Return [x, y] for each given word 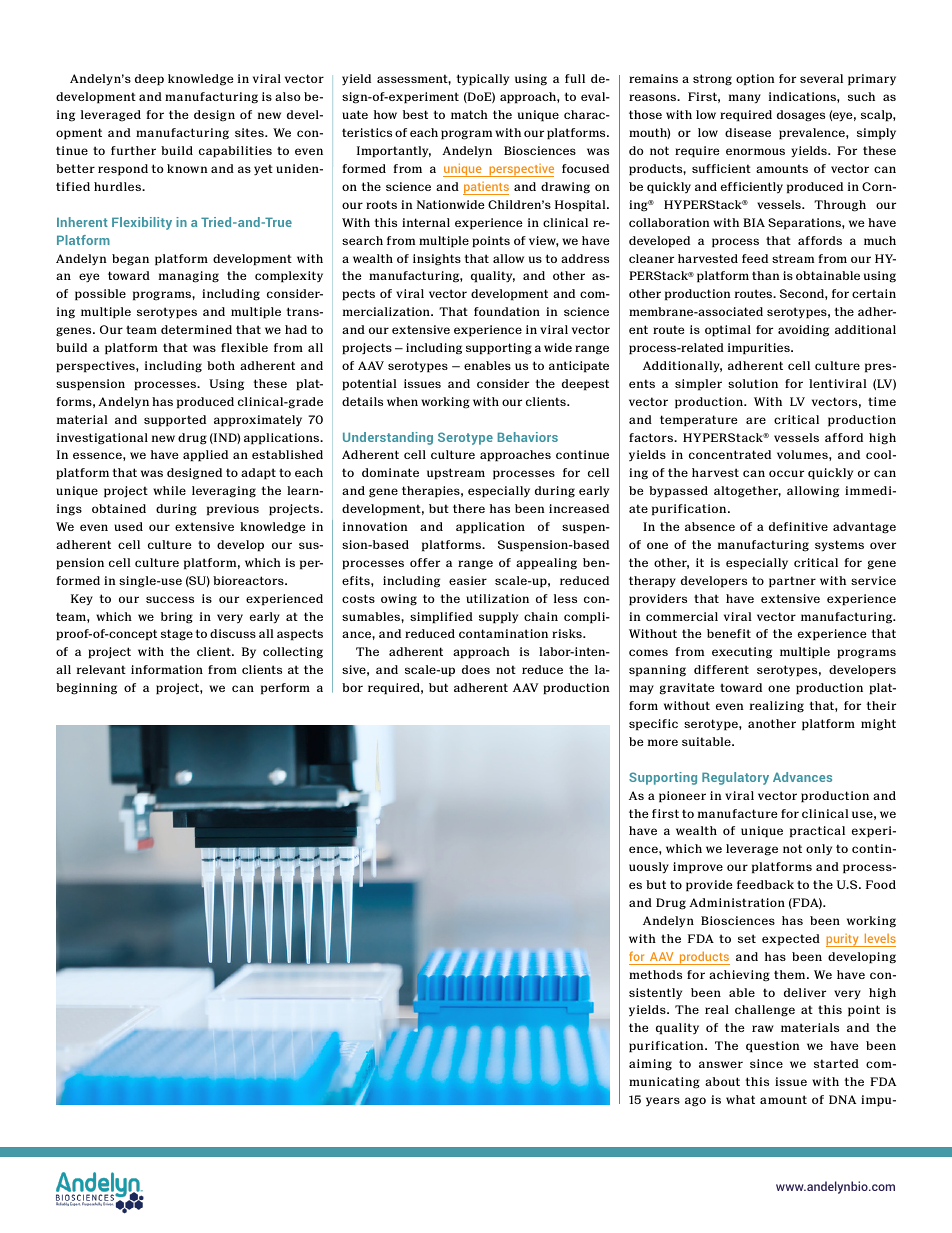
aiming [650, 1065]
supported [175, 421]
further [133, 150]
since [766, 1063]
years [663, 1101]
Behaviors [528, 437]
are [756, 420]
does [476, 669]
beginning [86, 689]
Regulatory [735, 778]
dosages [801, 116]
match [469, 114]
